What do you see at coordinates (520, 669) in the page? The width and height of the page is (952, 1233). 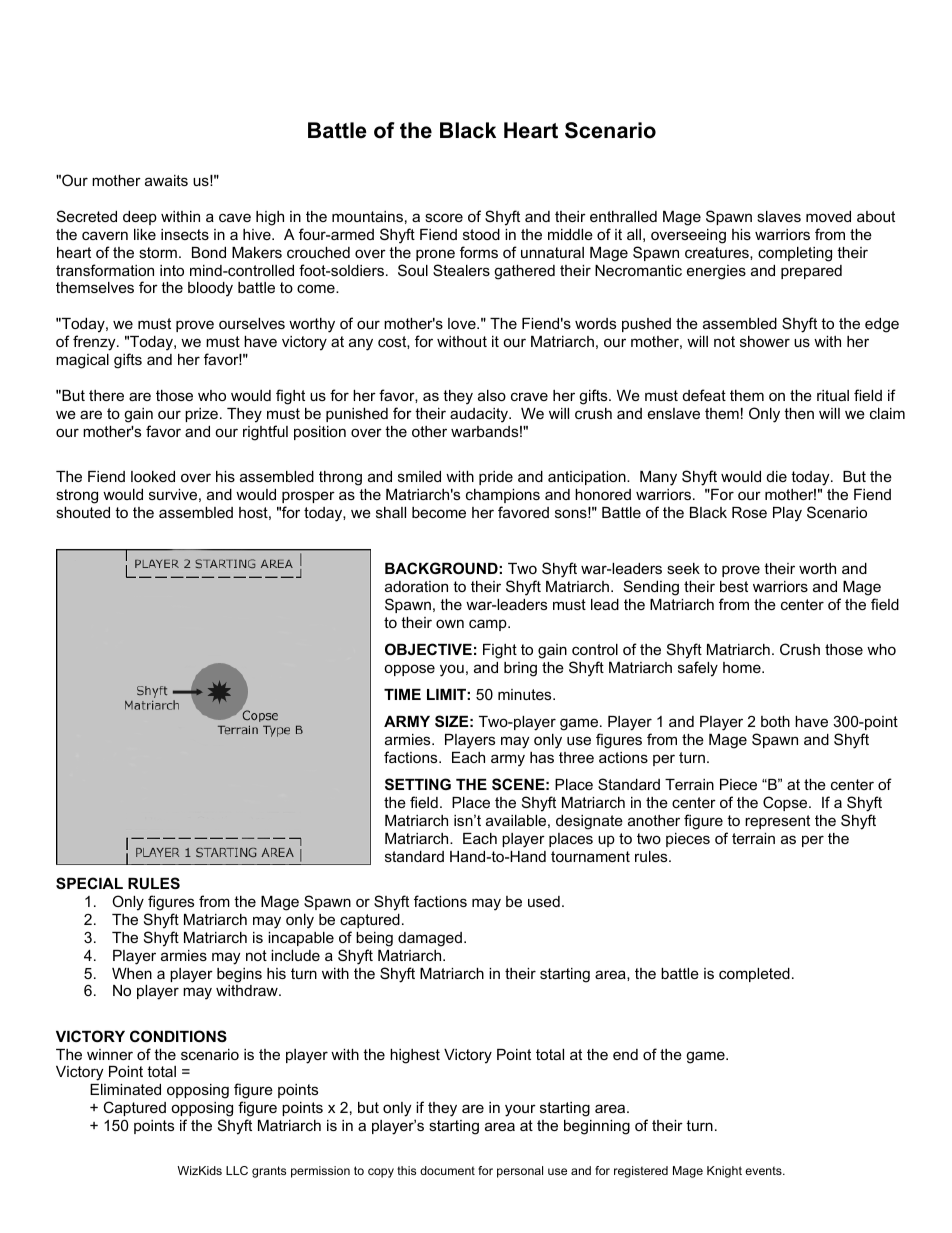 I see `bring` at bounding box center [520, 669].
